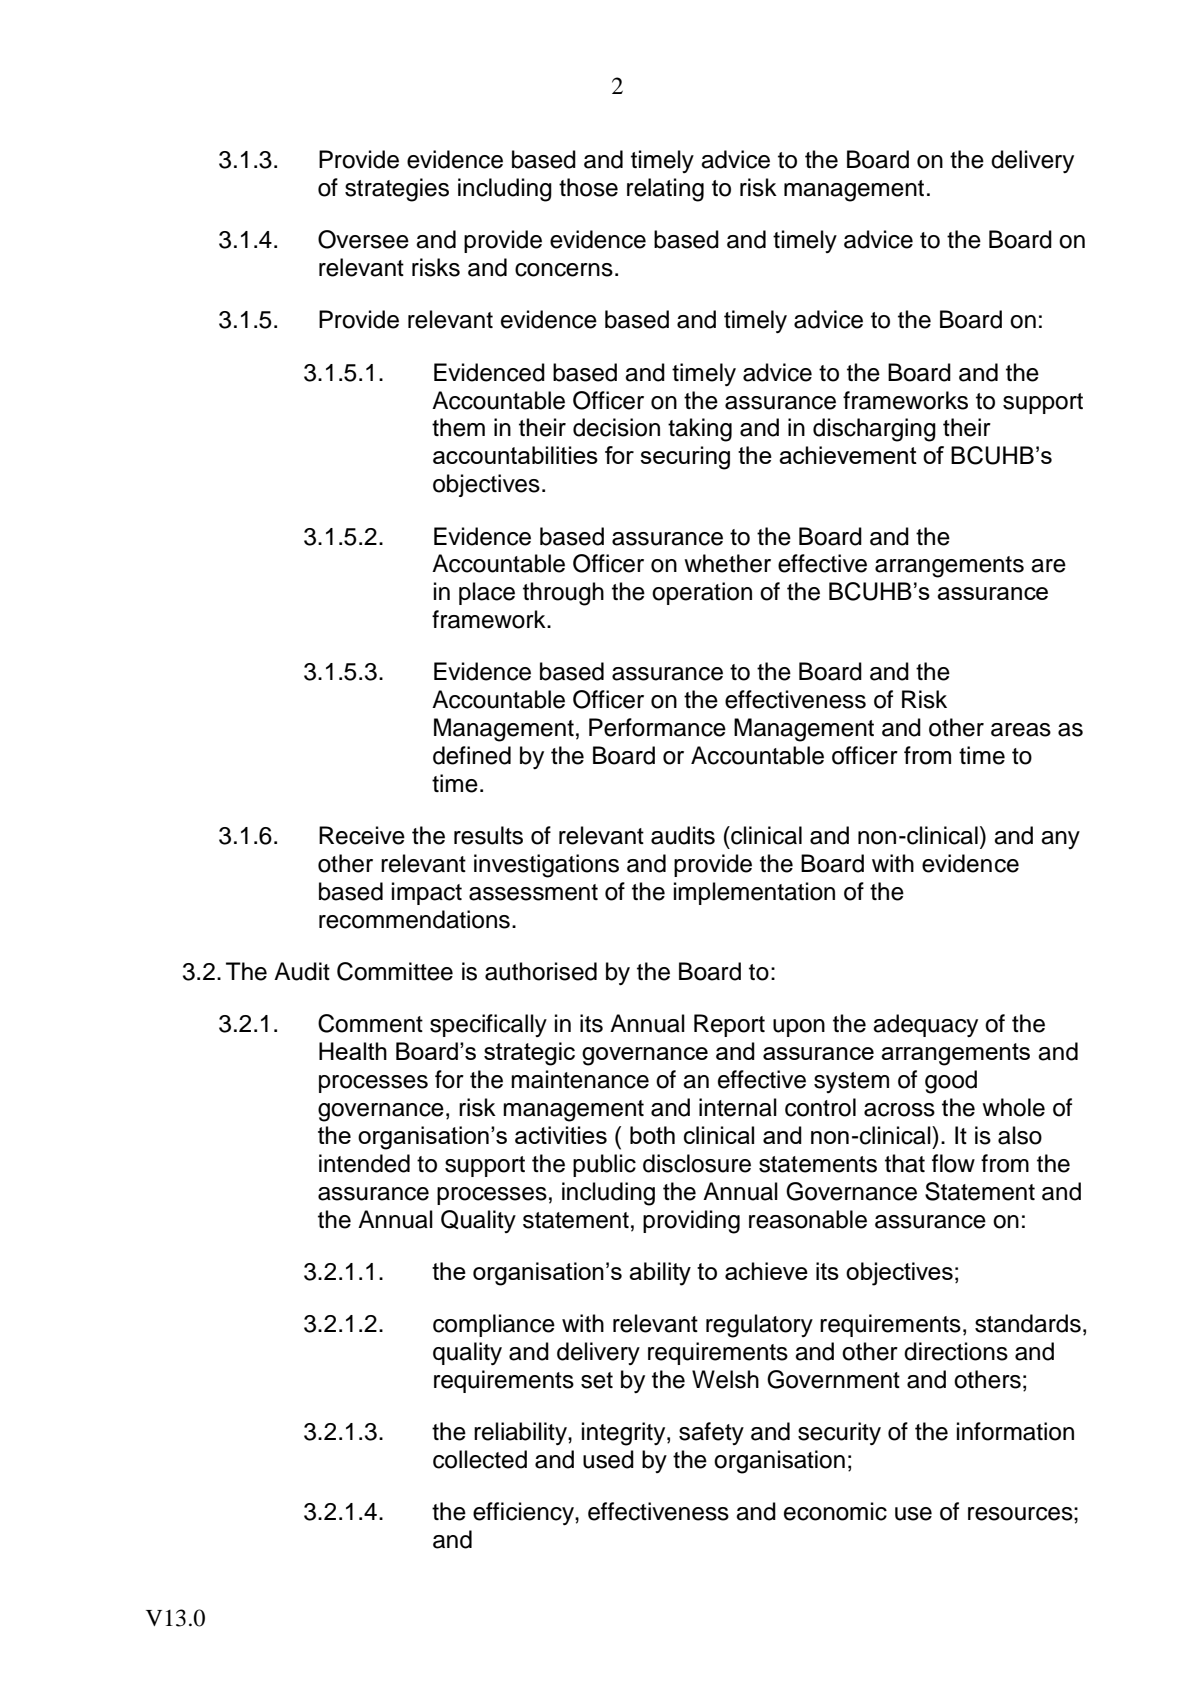  What do you see at coordinates (874, 430) in the screenshot?
I see `discharging` at bounding box center [874, 430].
